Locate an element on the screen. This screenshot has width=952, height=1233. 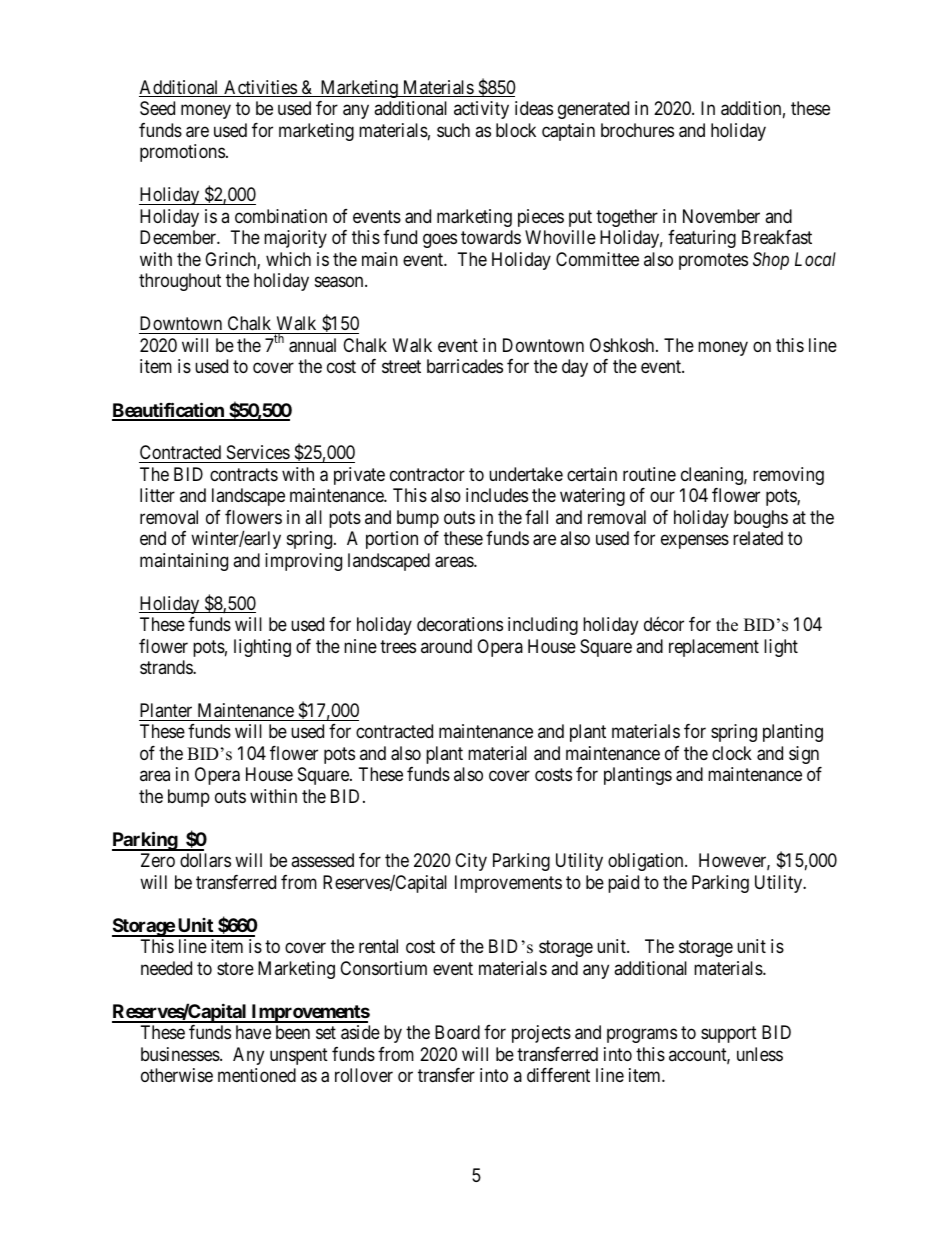
around is located at coordinates (446, 646).
